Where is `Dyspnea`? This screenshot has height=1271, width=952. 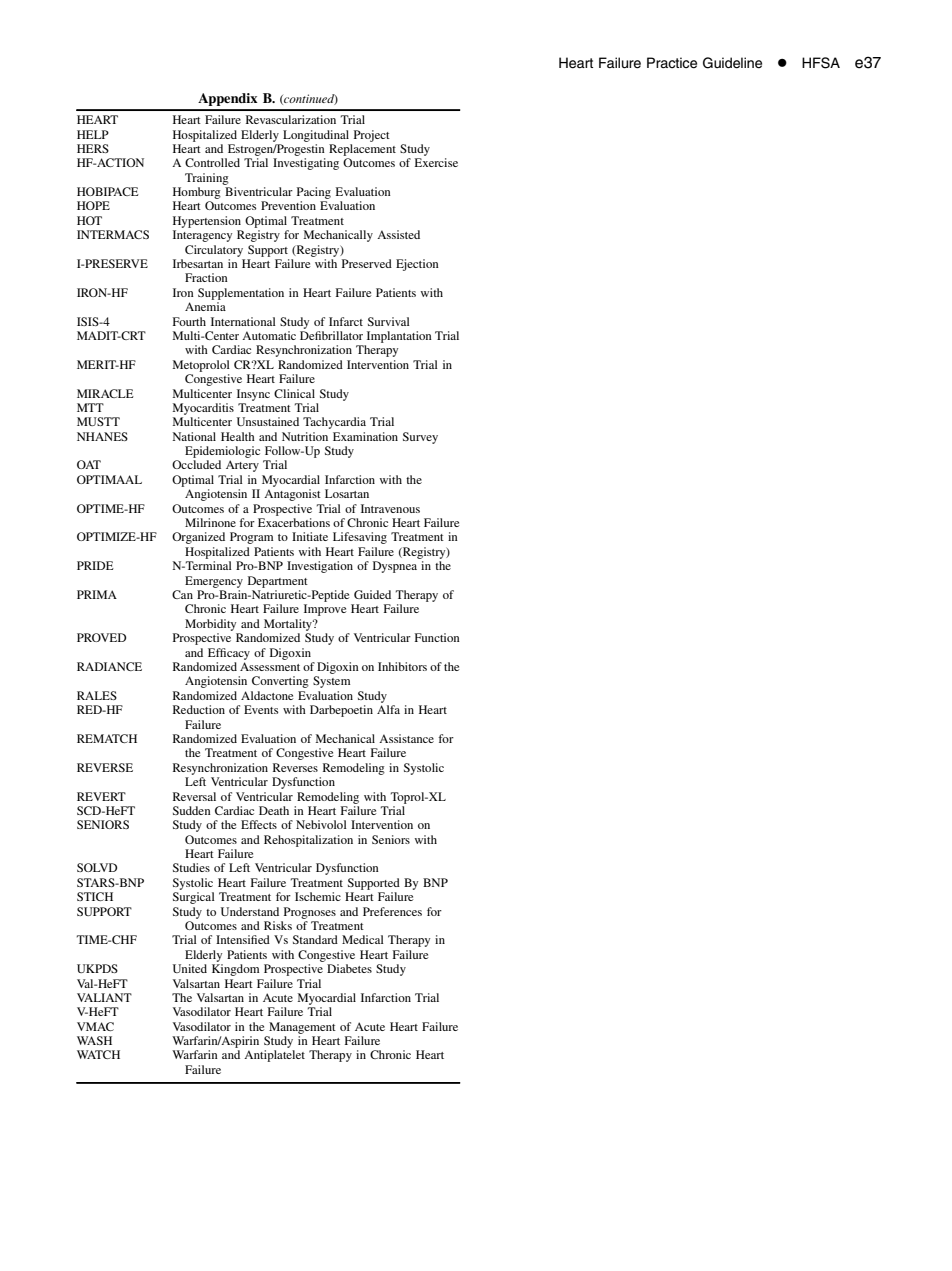
Dyspnea is located at coordinates (395, 567).
